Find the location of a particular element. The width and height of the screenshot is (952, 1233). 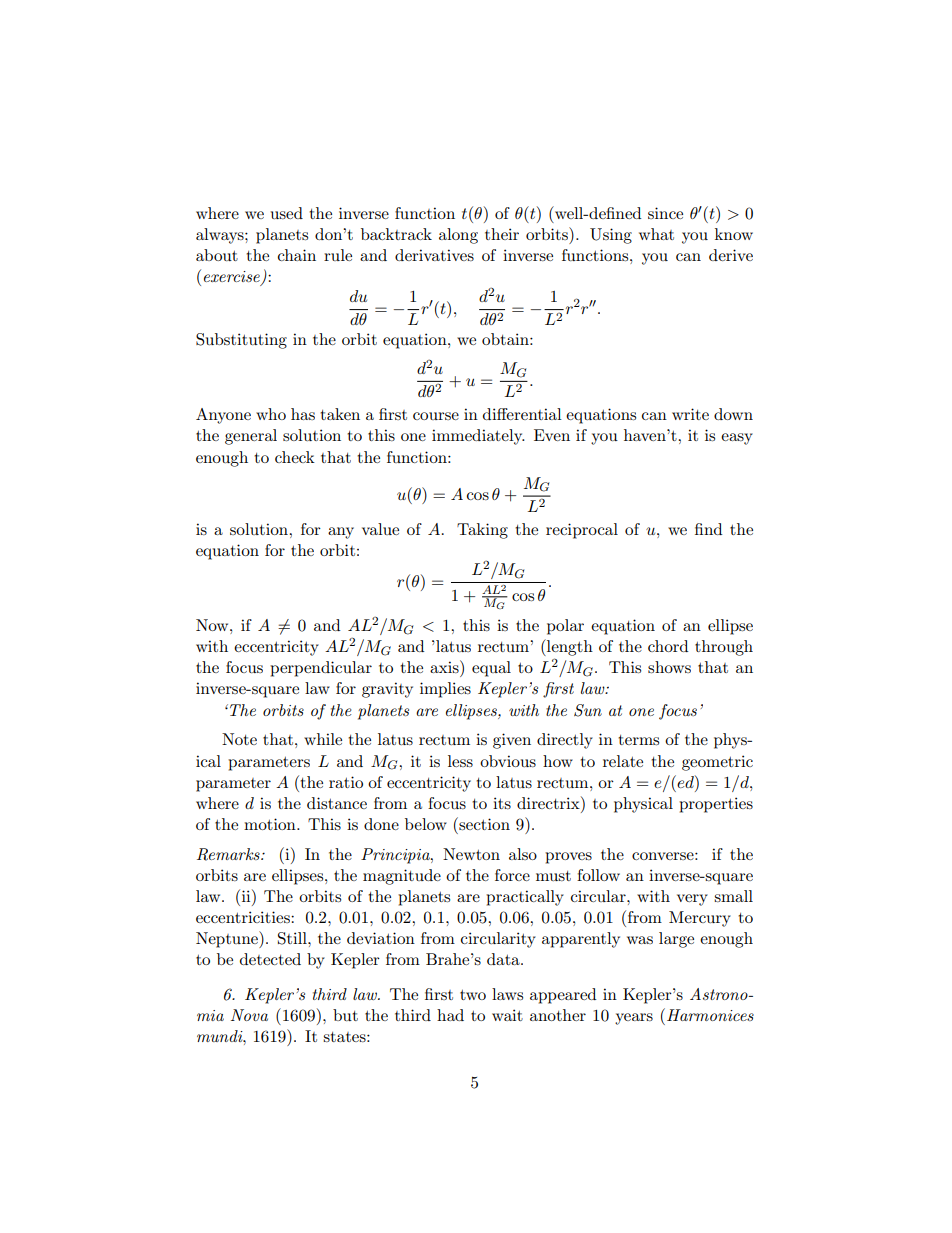

Taking is located at coordinates (482, 531).
